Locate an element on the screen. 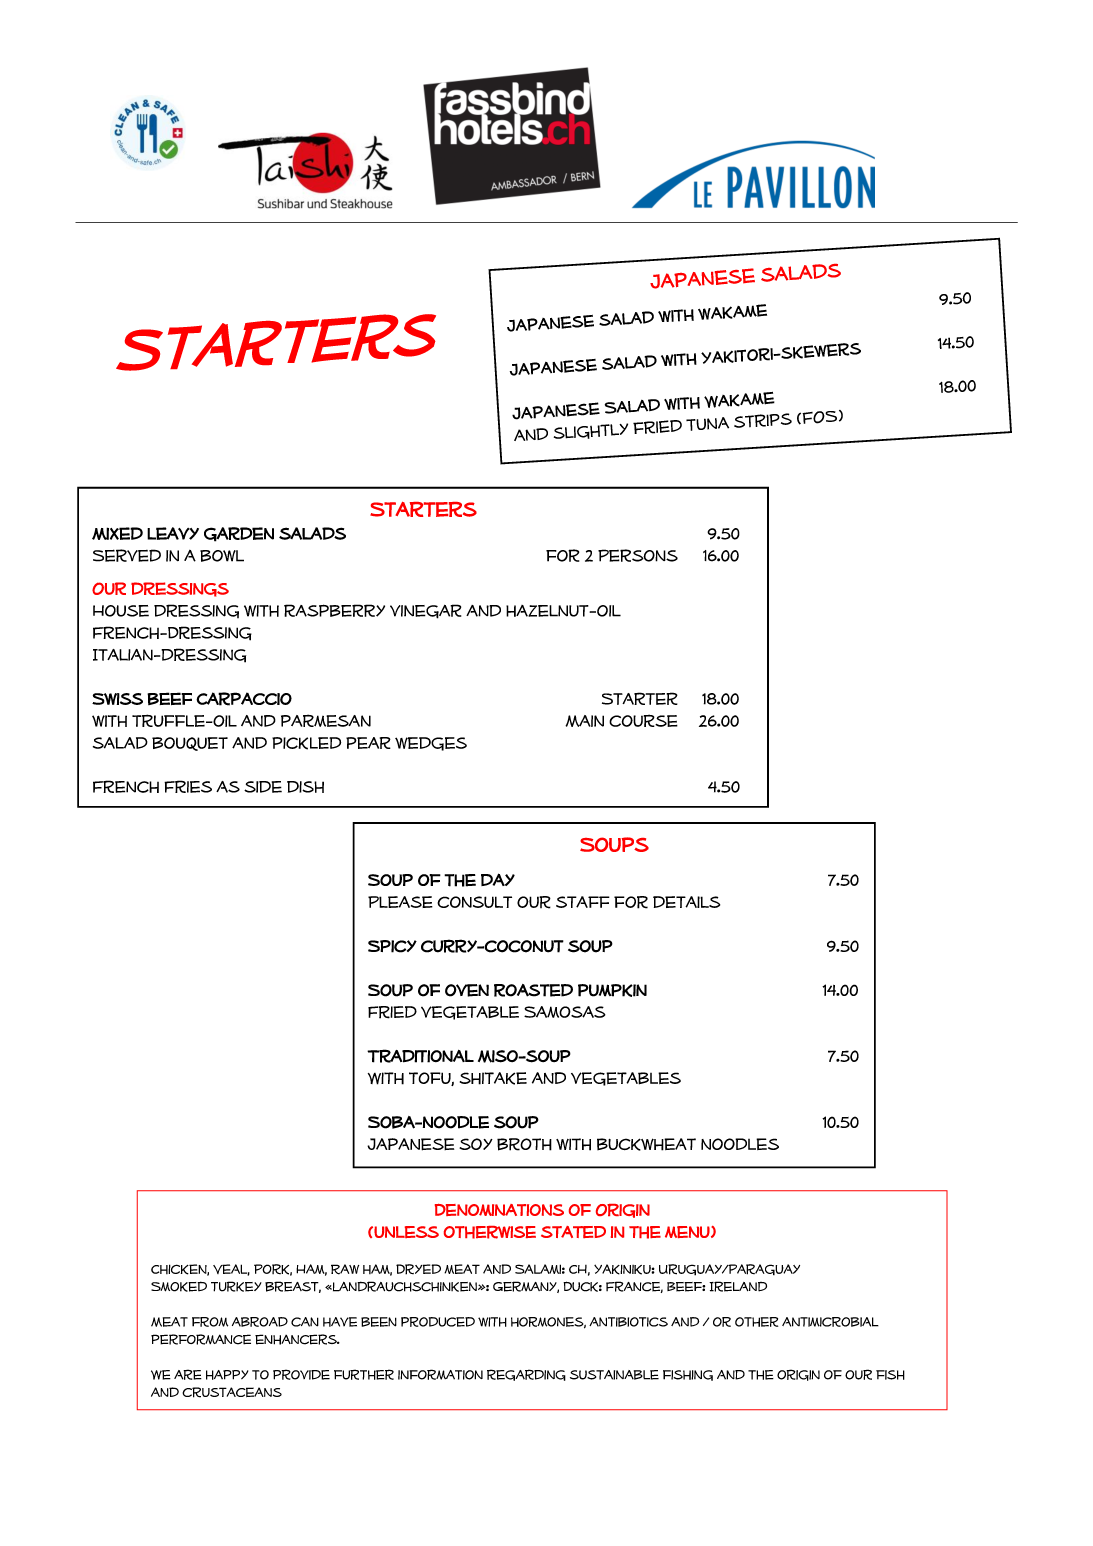 The height and width of the screenshot is (1546, 1093). wedges is located at coordinates (431, 744).
